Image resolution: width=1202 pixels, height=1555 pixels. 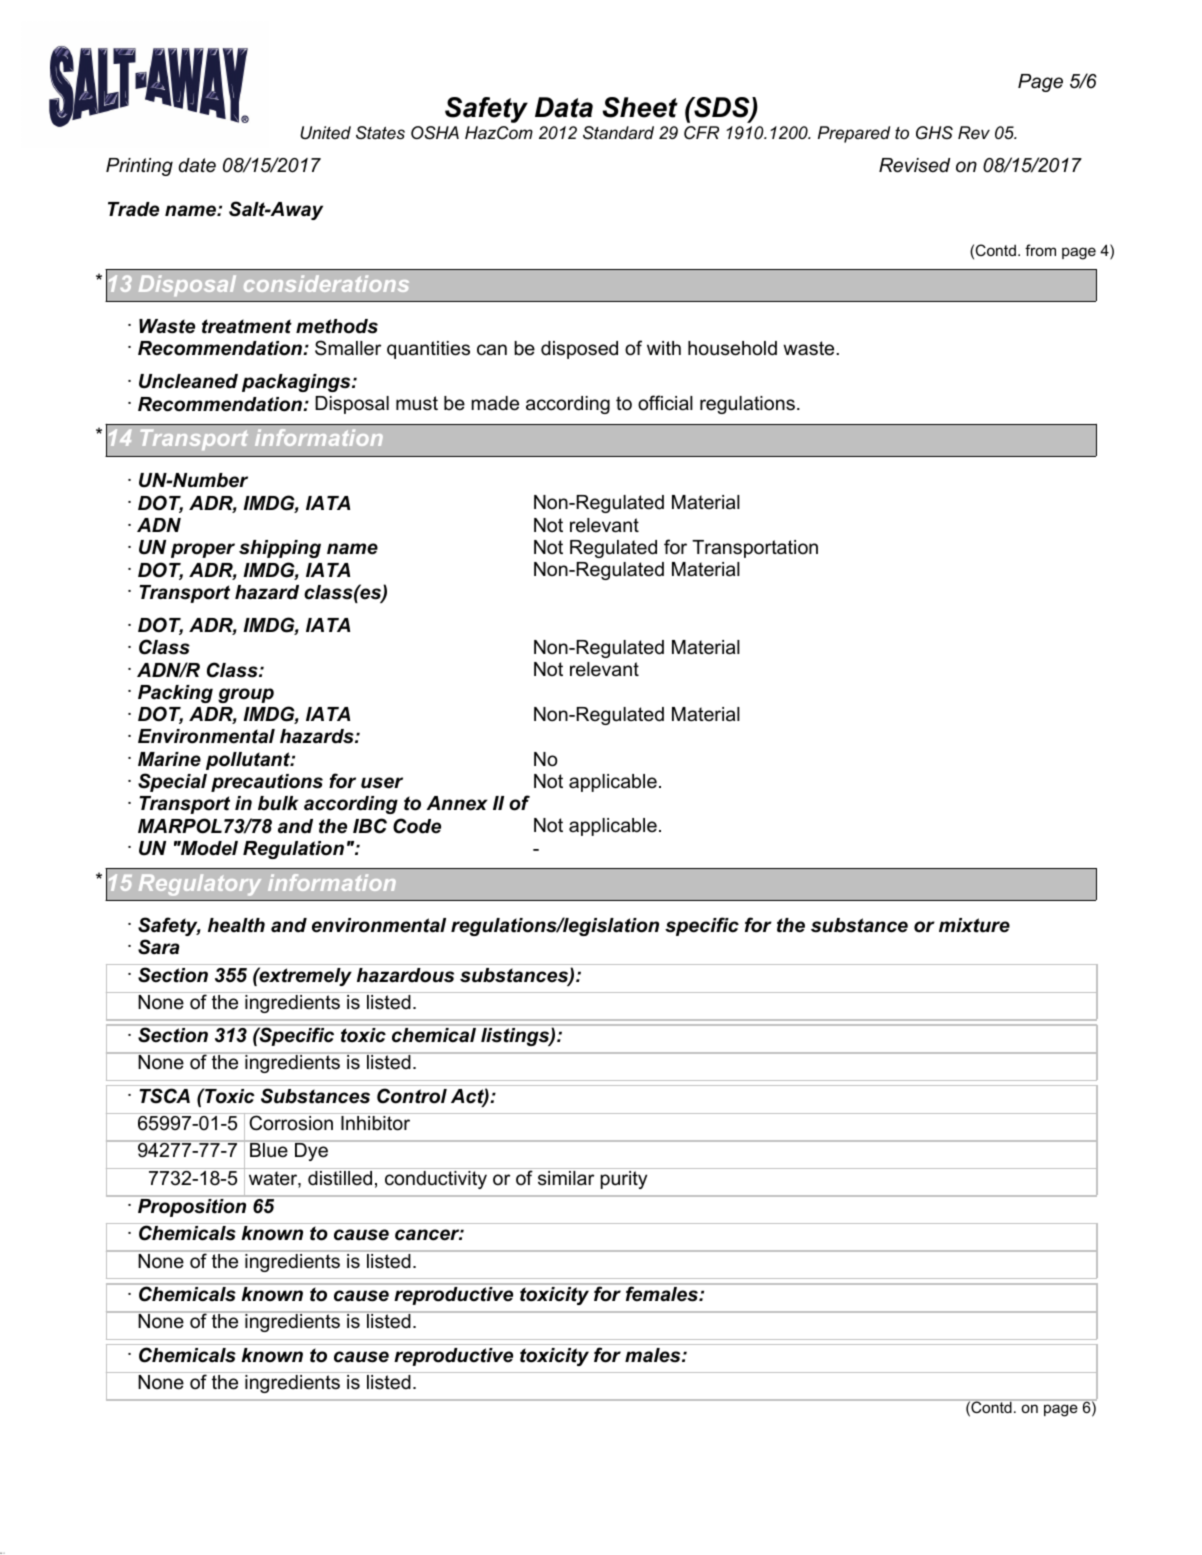 I want to click on health, so click(x=236, y=925).
